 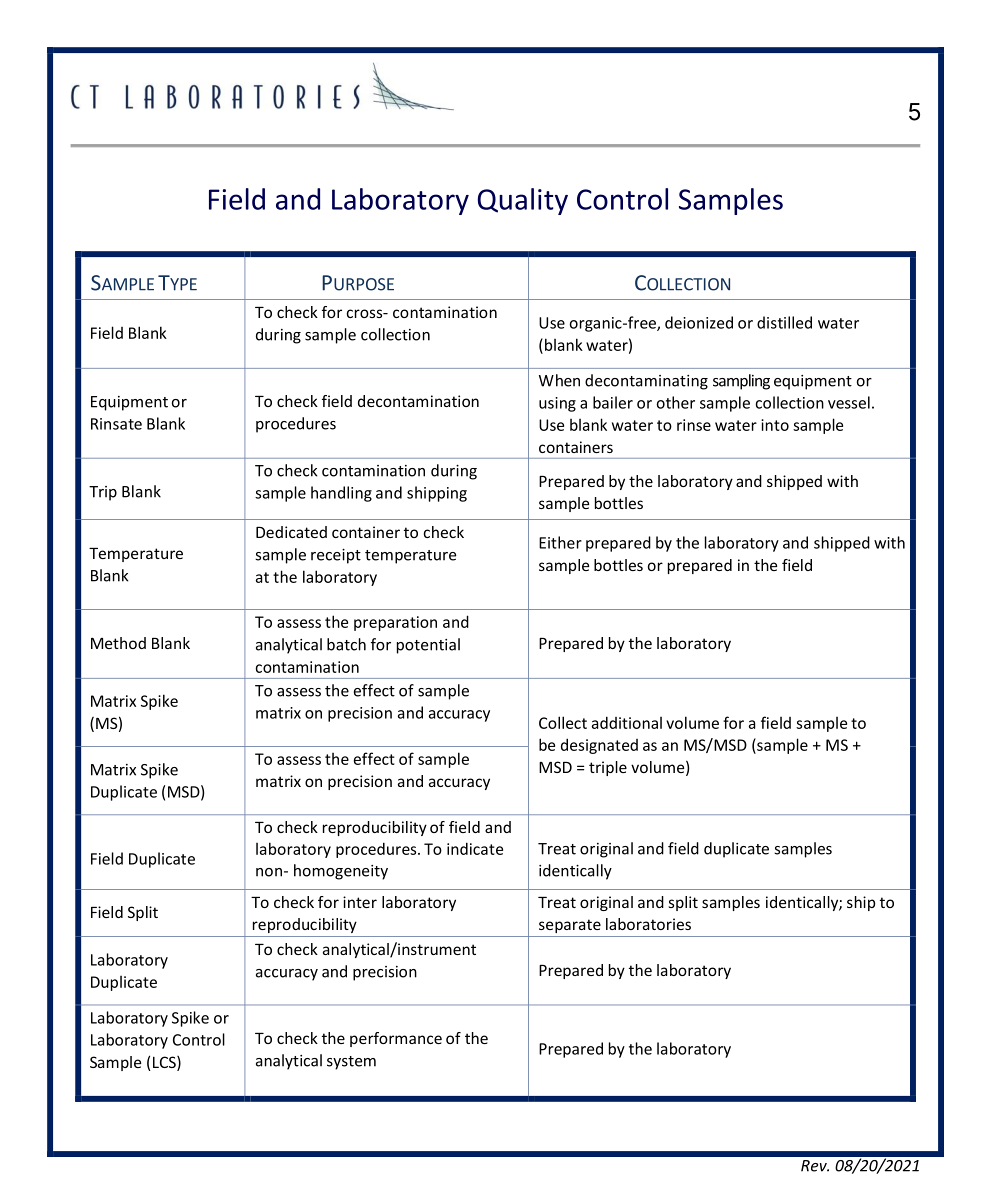 I want to click on Method, so click(x=118, y=643).
